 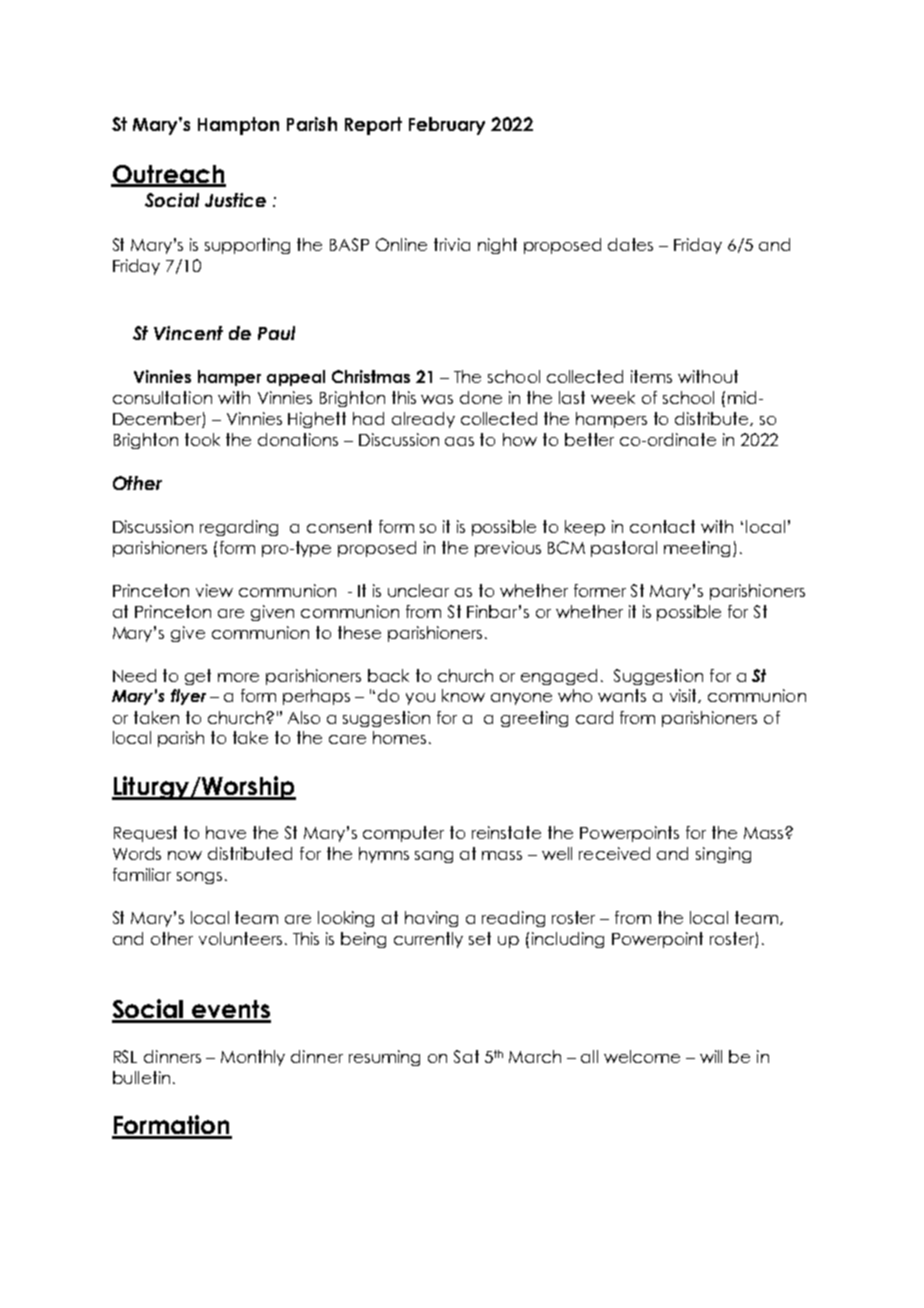 I want to click on February, so click(x=447, y=126).
